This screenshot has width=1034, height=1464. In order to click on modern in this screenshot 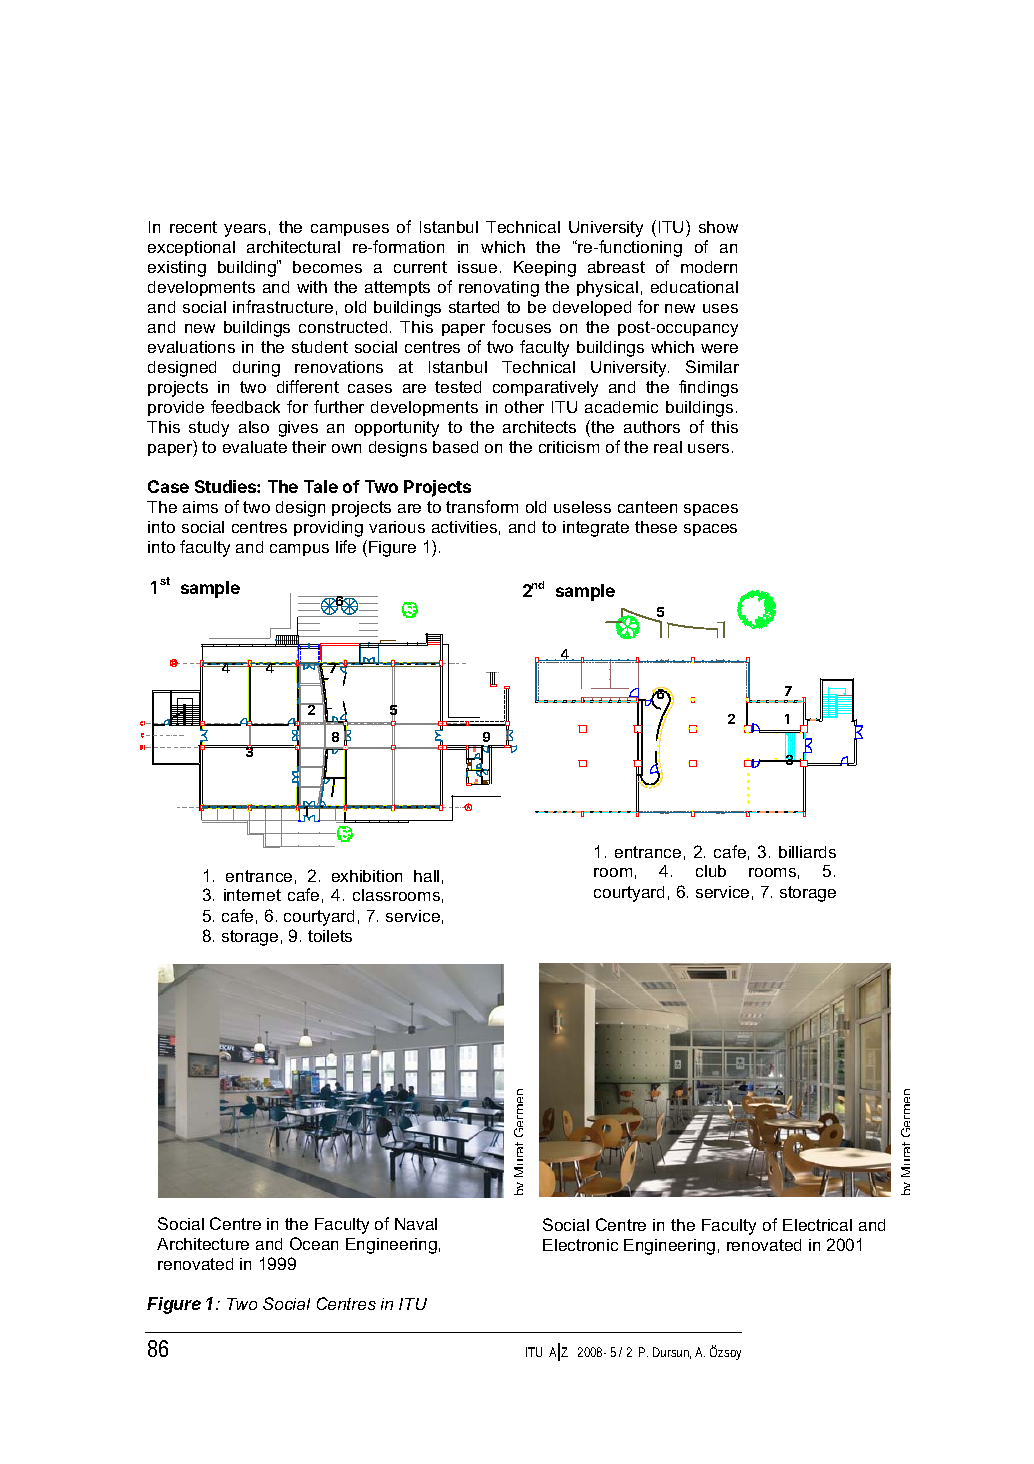, I will do `click(709, 267)`.
